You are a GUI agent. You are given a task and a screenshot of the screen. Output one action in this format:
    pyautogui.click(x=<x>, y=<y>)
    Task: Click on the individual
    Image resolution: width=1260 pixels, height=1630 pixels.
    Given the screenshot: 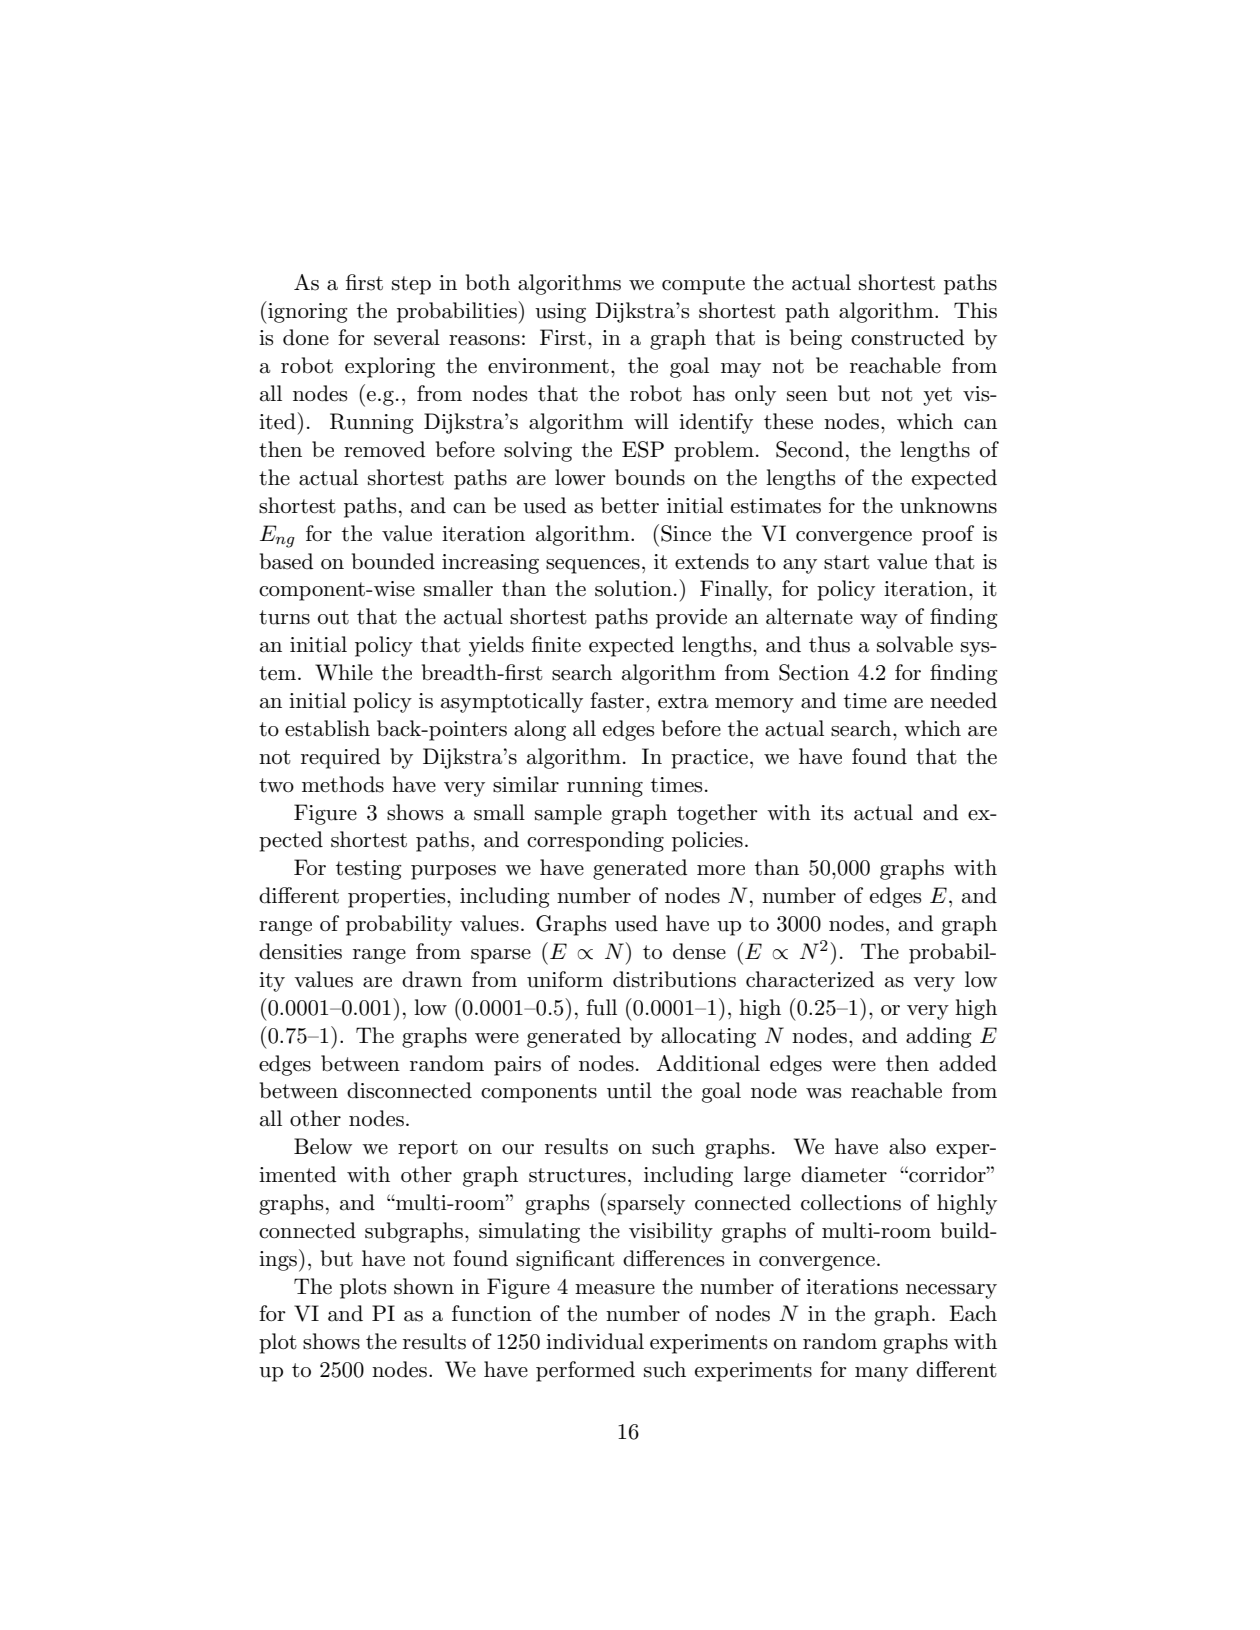 What is the action you would take?
    pyautogui.click(x=595, y=1341)
